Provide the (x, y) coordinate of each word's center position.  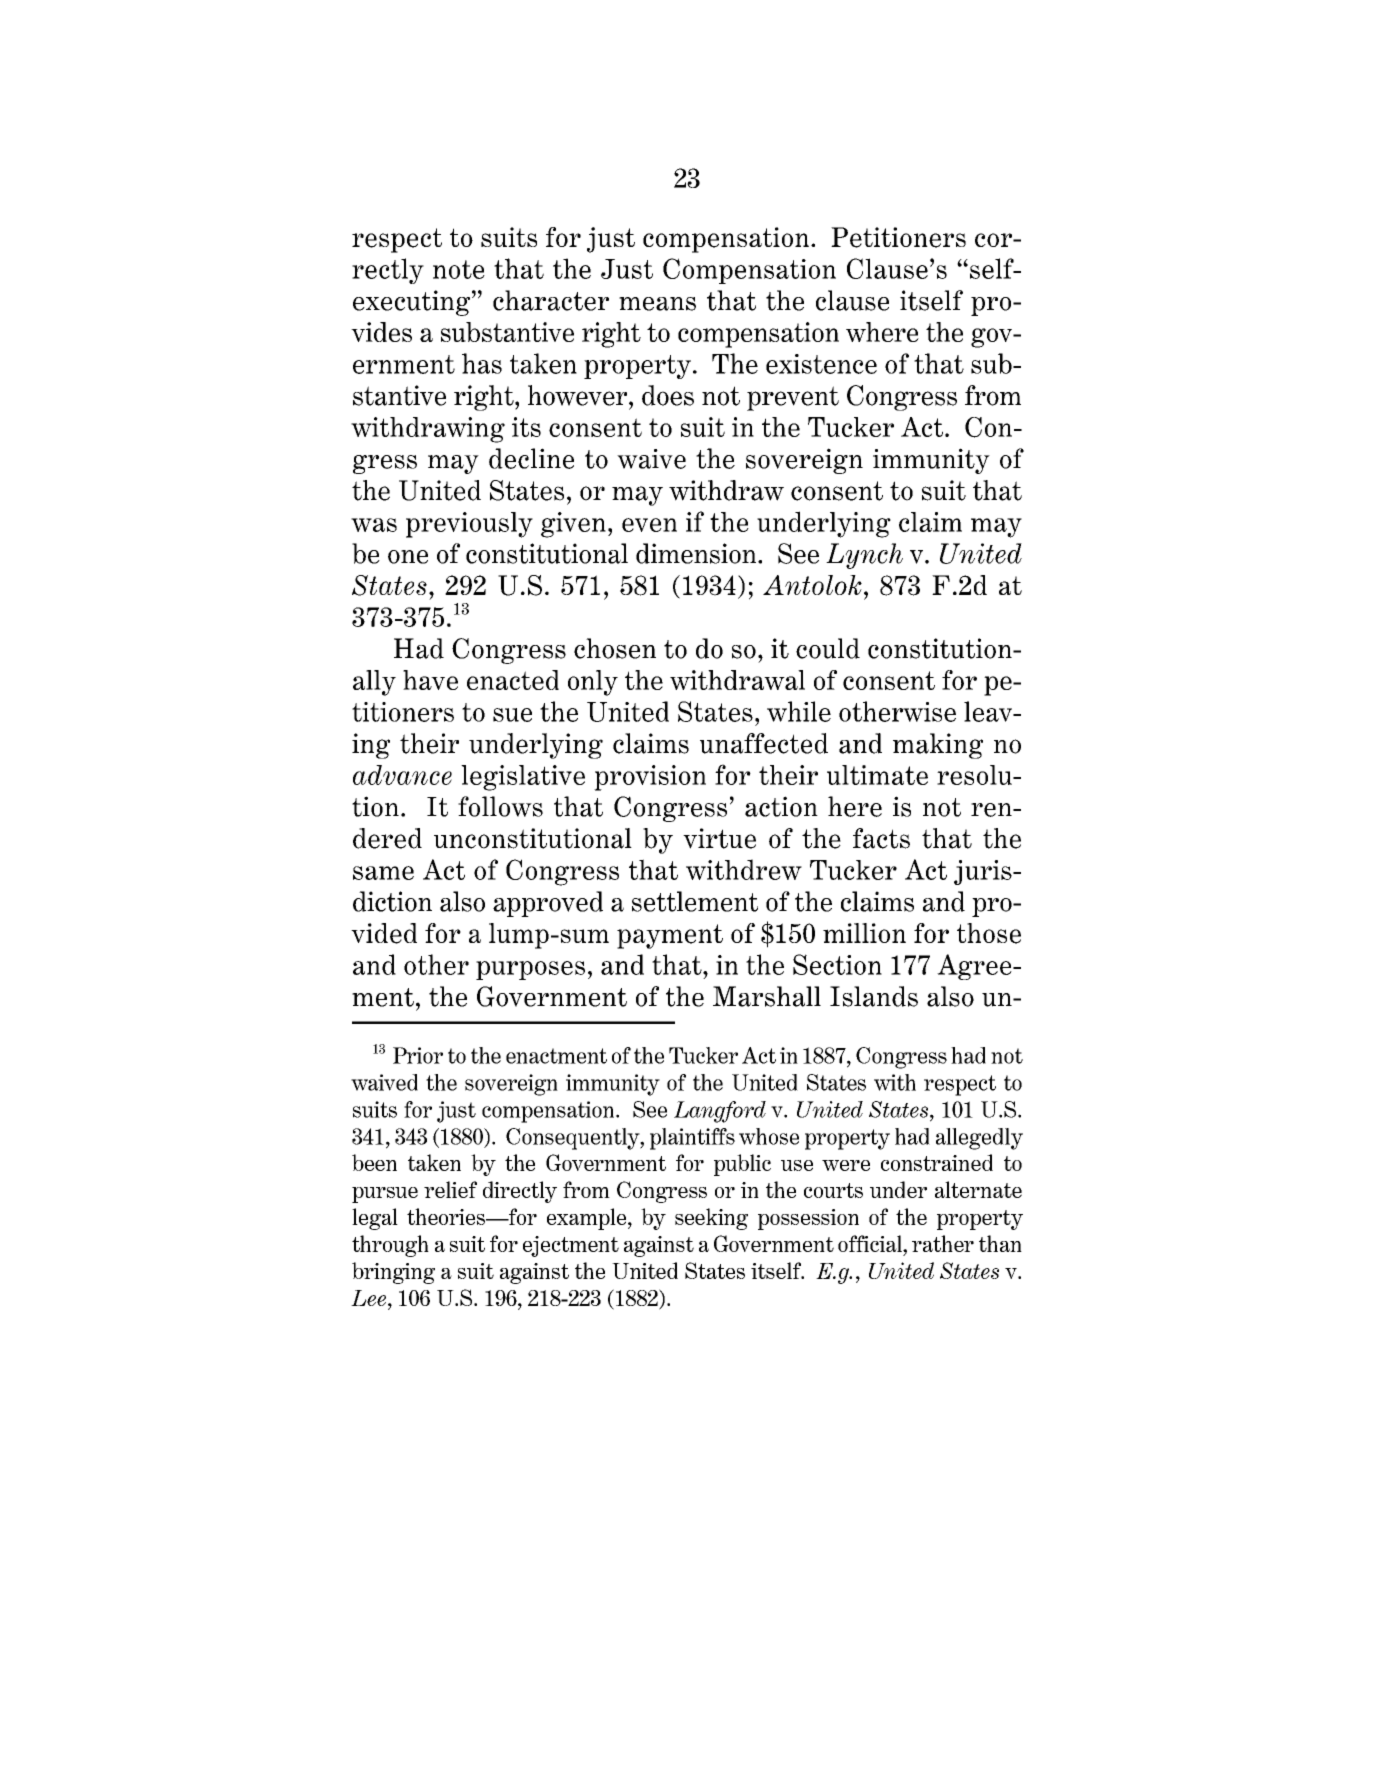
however (579, 395)
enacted (513, 680)
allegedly (979, 1139)
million (864, 933)
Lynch (864, 556)
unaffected (764, 743)
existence (821, 364)
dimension (696, 553)
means (657, 304)
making (938, 746)
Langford (720, 1112)
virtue (719, 838)
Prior (418, 1055)
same (383, 873)
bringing (393, 1273)
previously (469, 525)
